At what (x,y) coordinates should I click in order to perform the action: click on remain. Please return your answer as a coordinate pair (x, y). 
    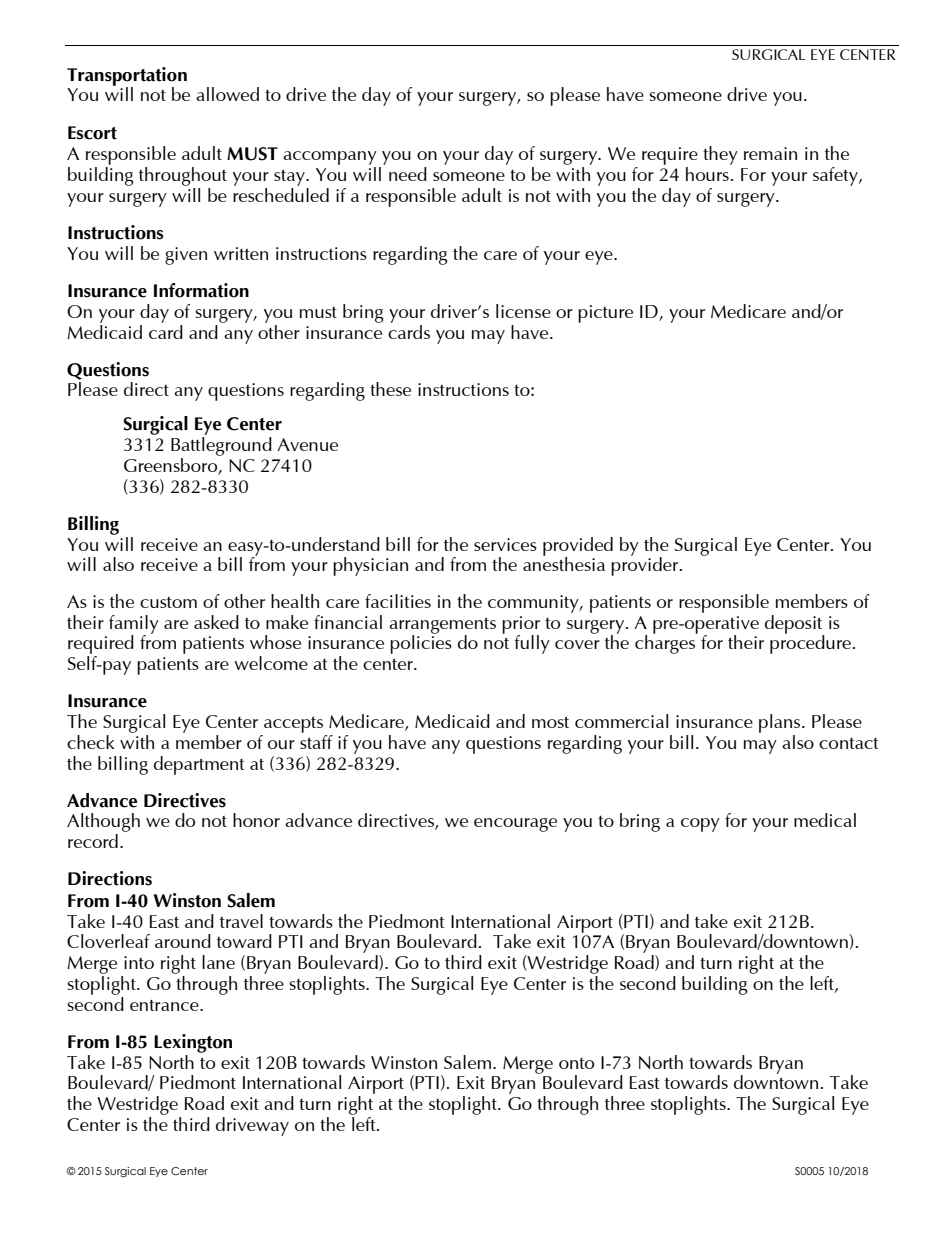
    Looking at the image, I should click on (770, 153).
